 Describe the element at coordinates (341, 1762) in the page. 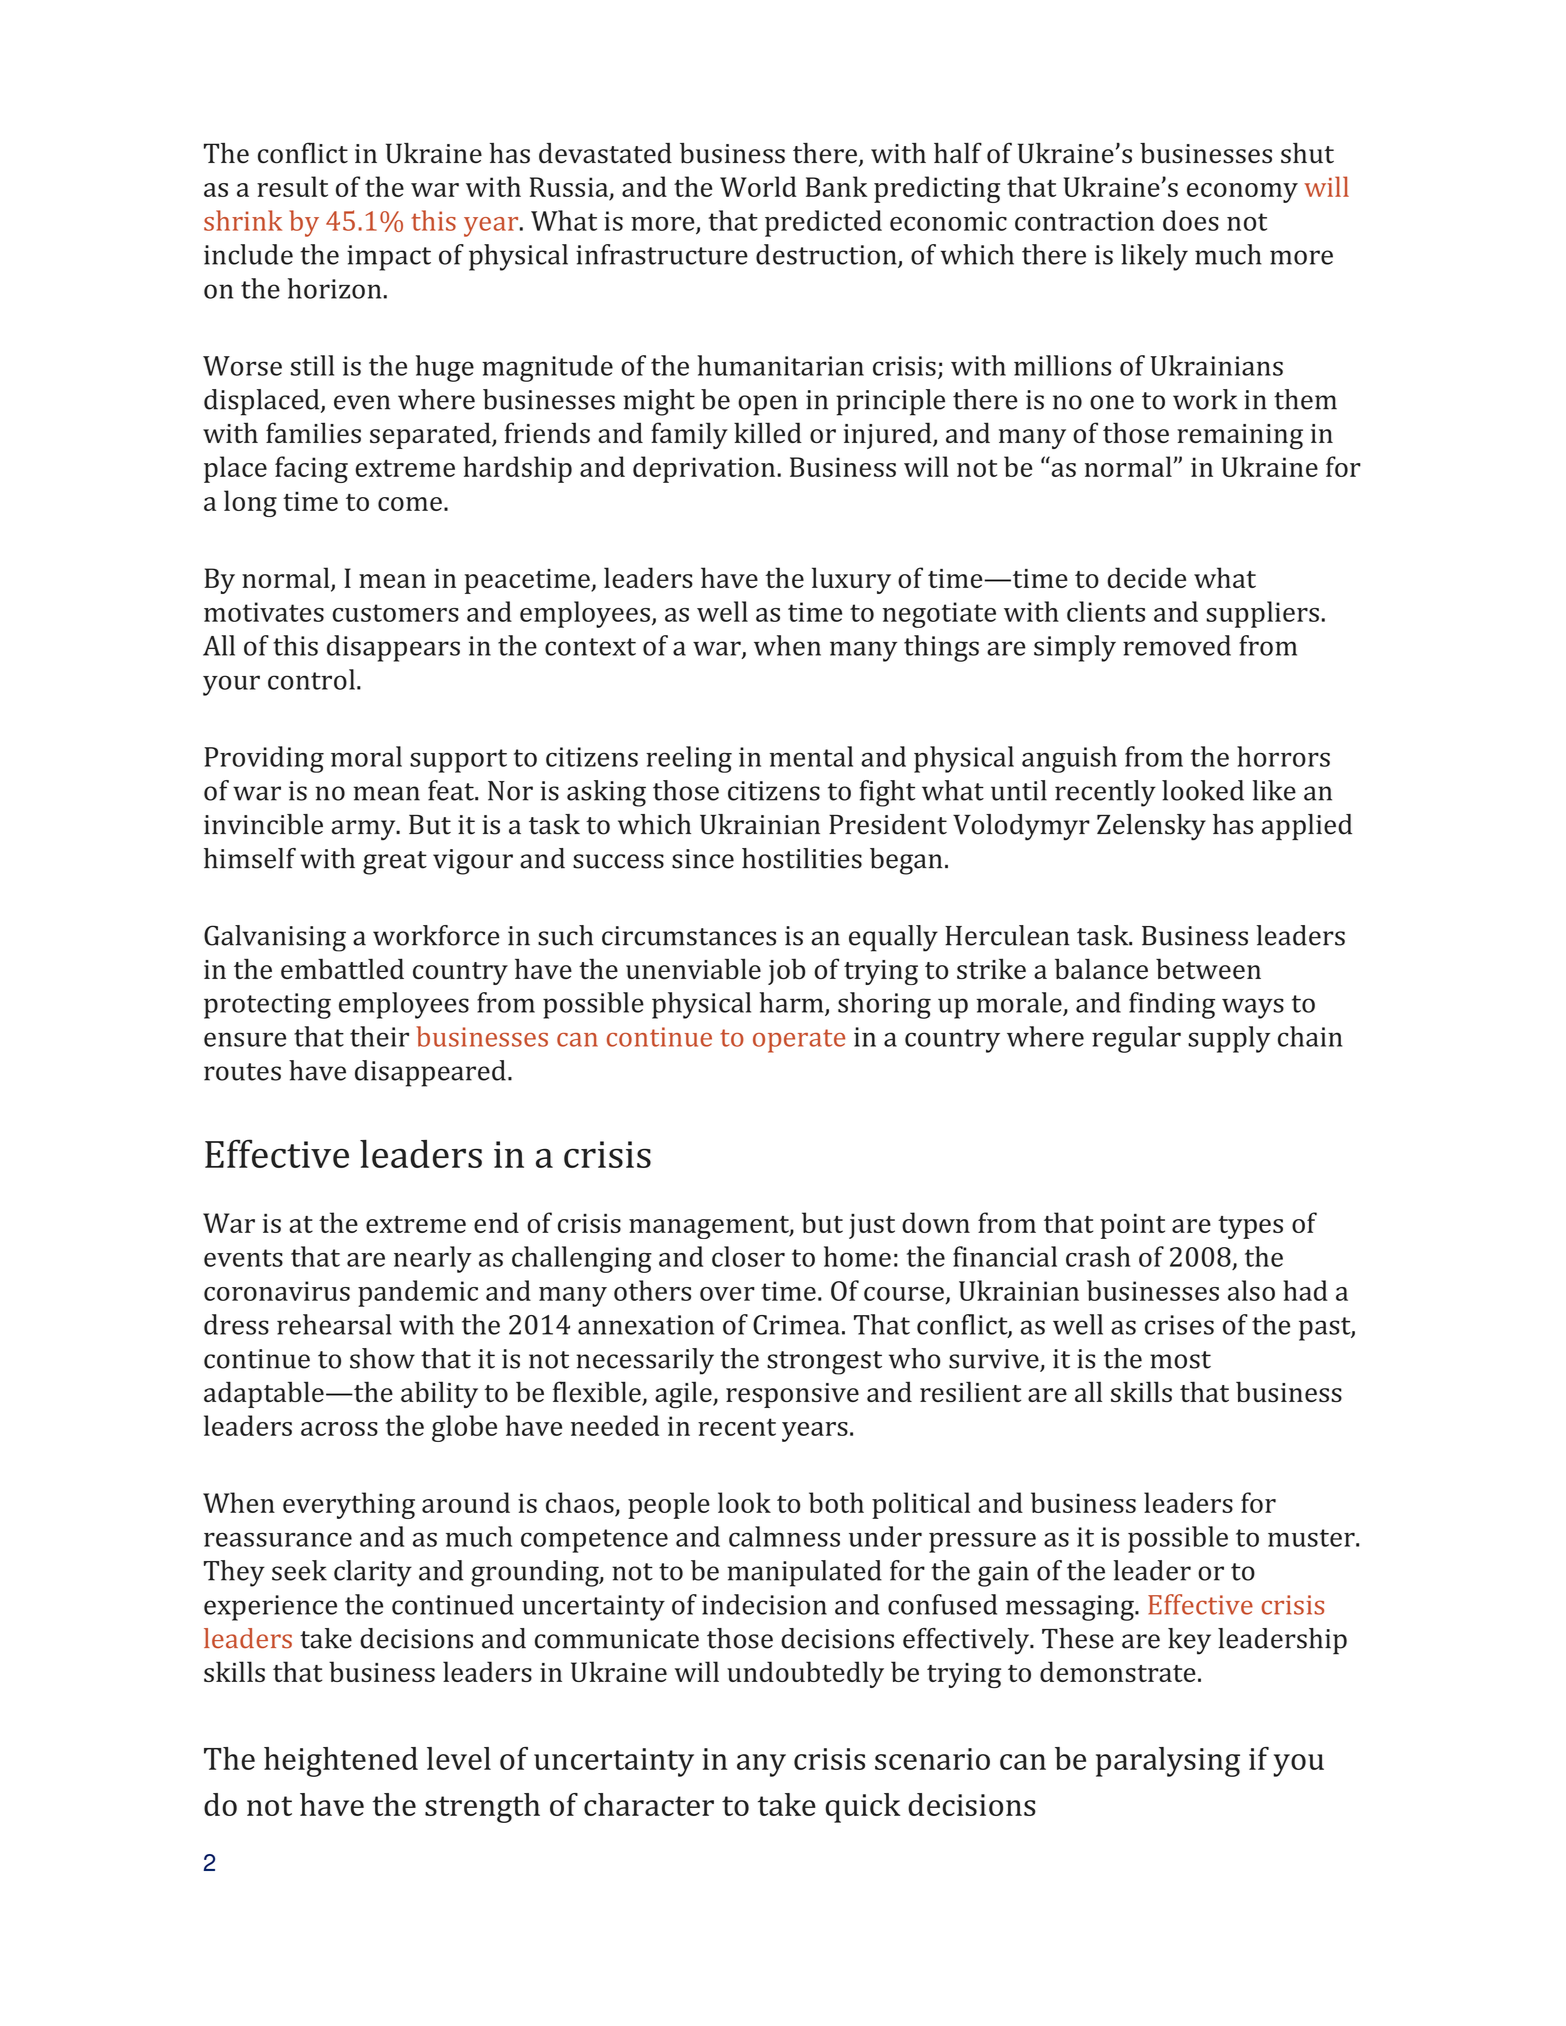

I see `heightened` at that location.
